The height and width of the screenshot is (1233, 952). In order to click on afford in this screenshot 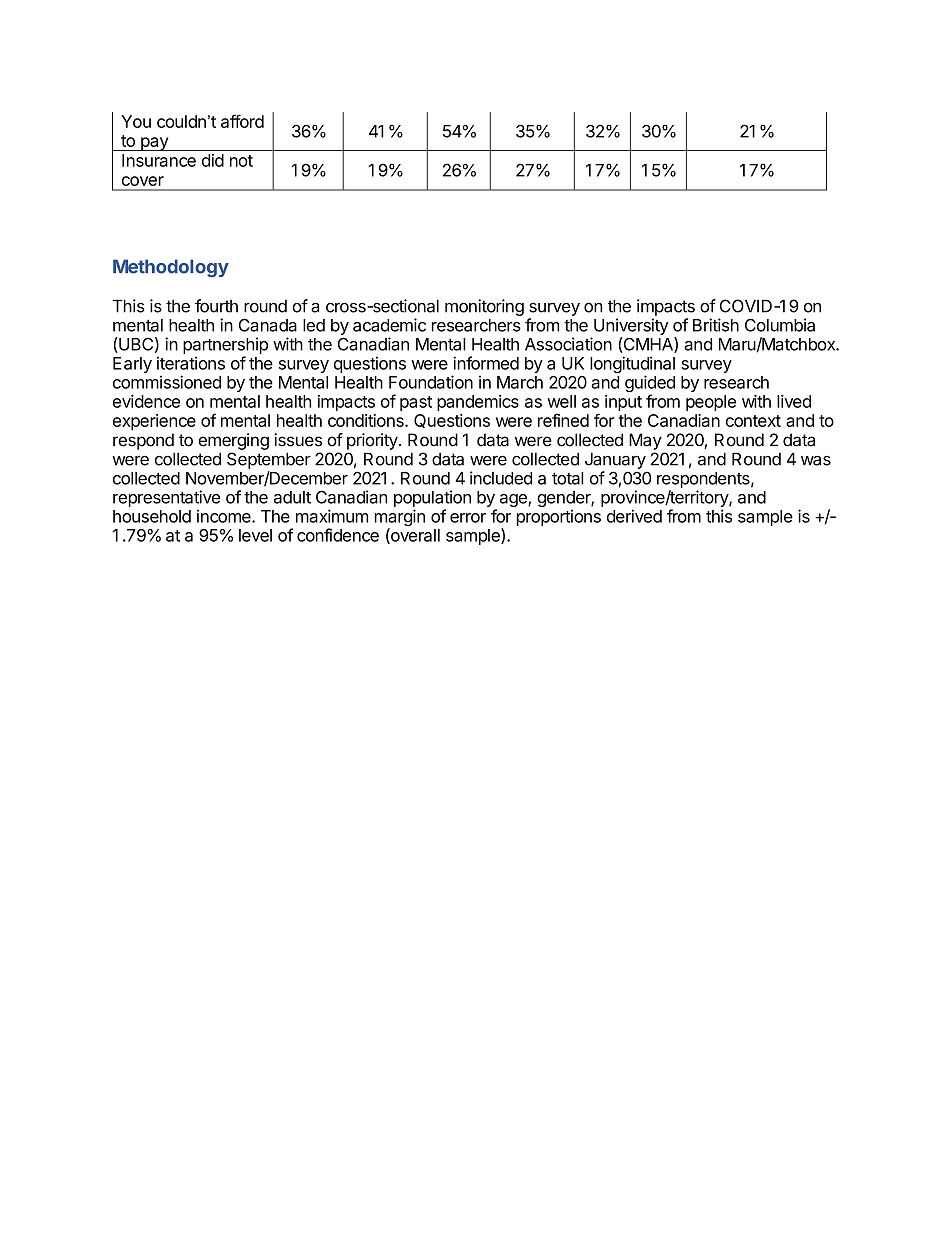, I will do `click(242, 121)`.
